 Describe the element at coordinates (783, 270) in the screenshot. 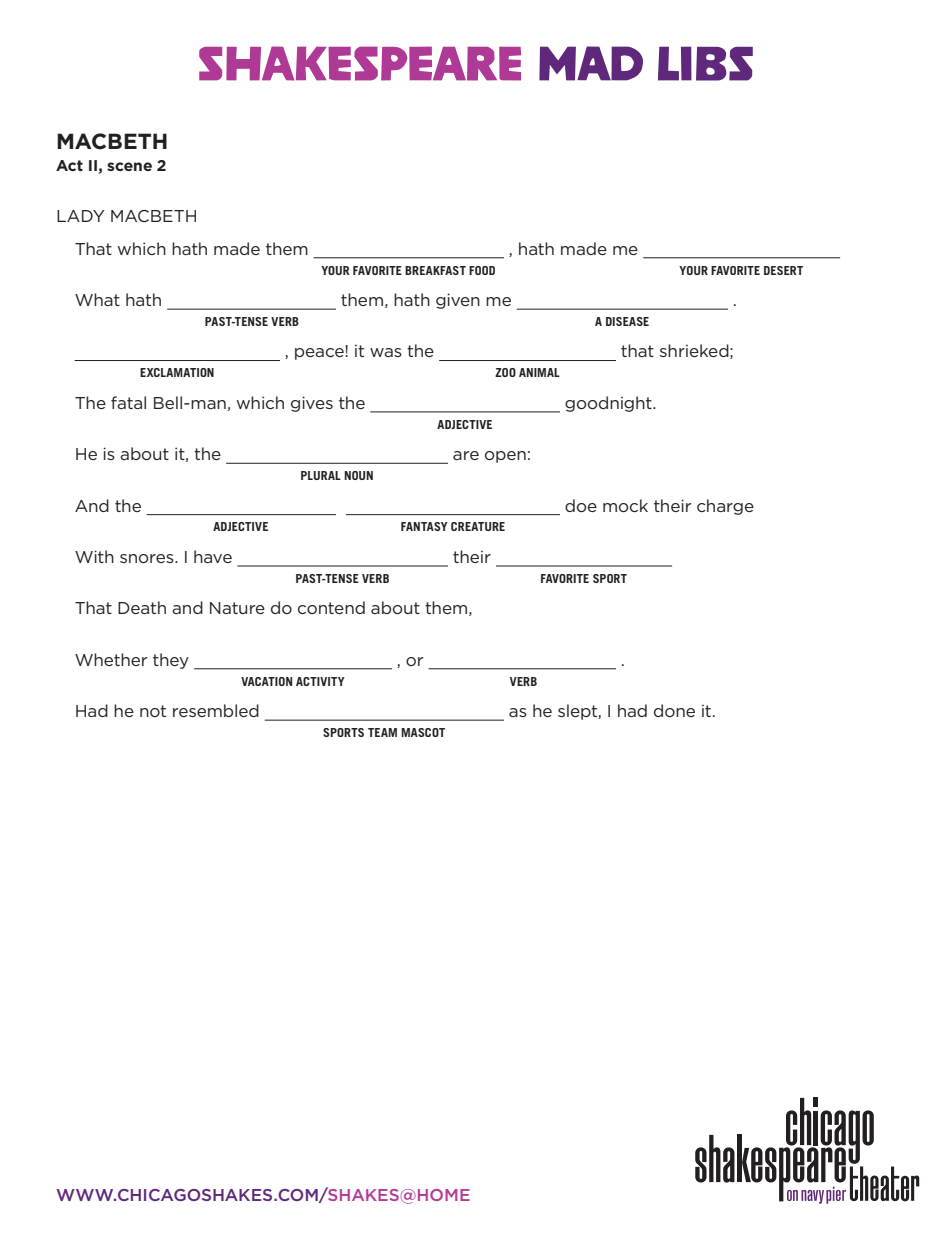

I see `DESERT` at that location.
